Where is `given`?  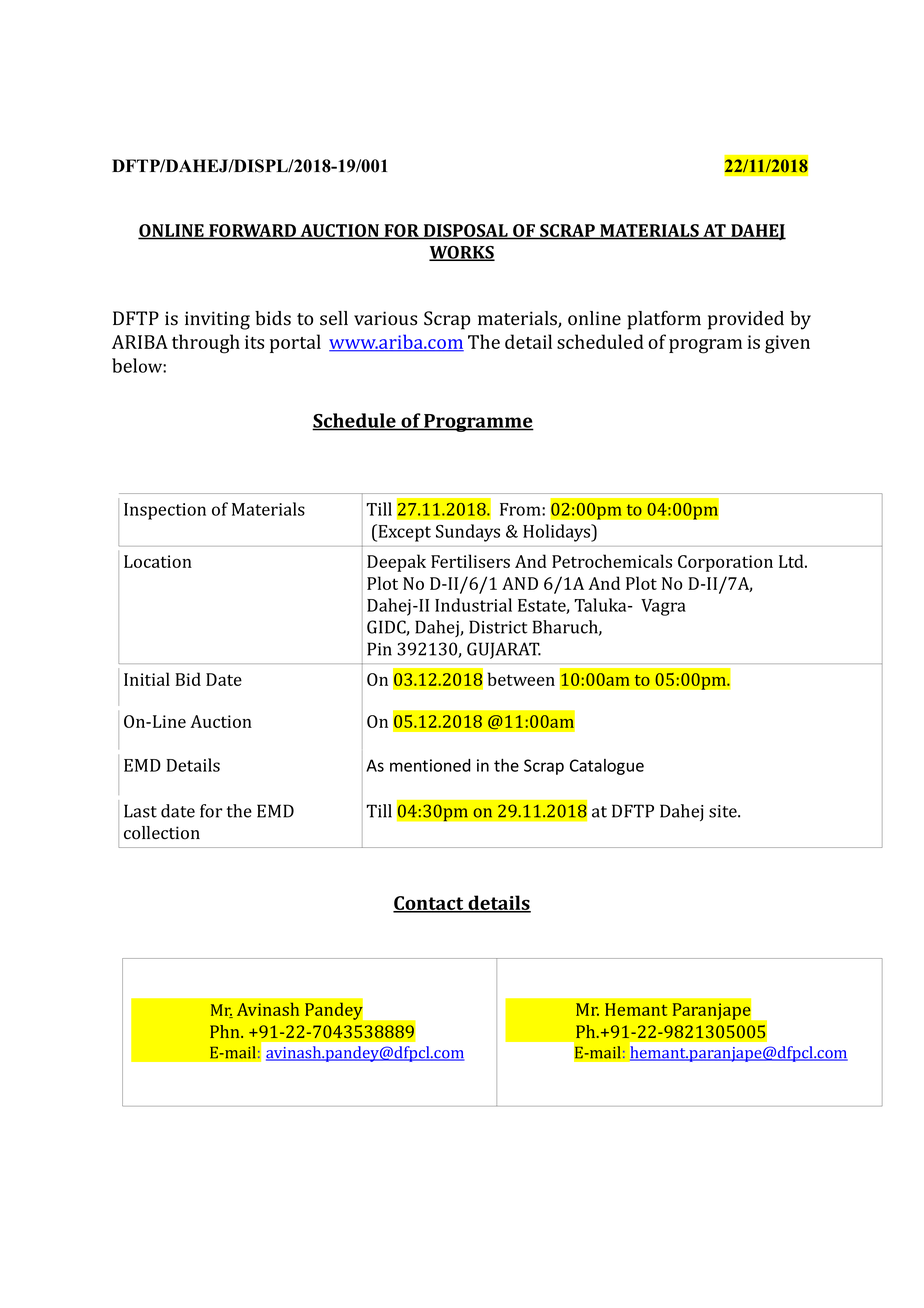 given is located at coordinates (787, 344).
